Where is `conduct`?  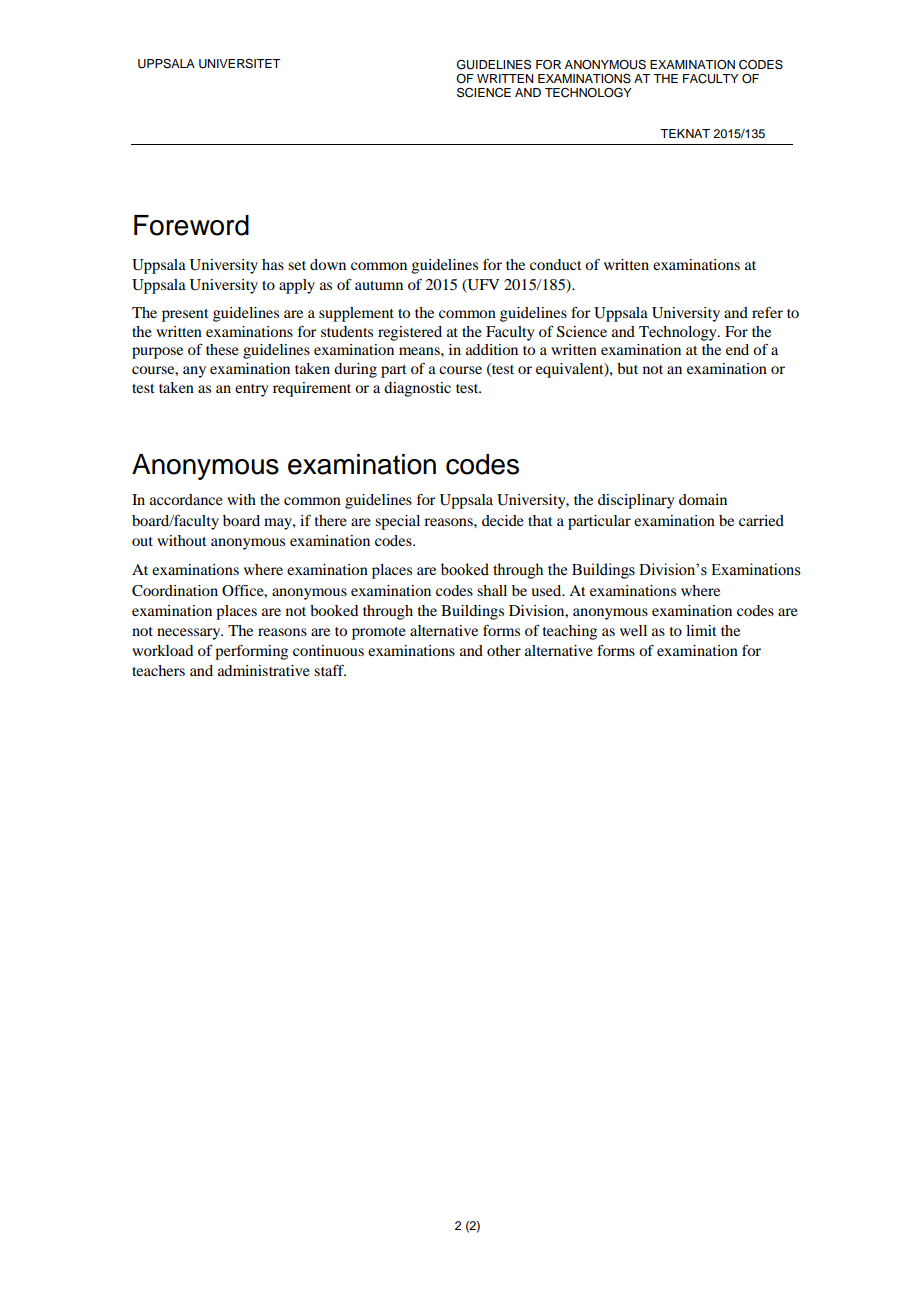
conduct is located at coordinates (556, 264).
